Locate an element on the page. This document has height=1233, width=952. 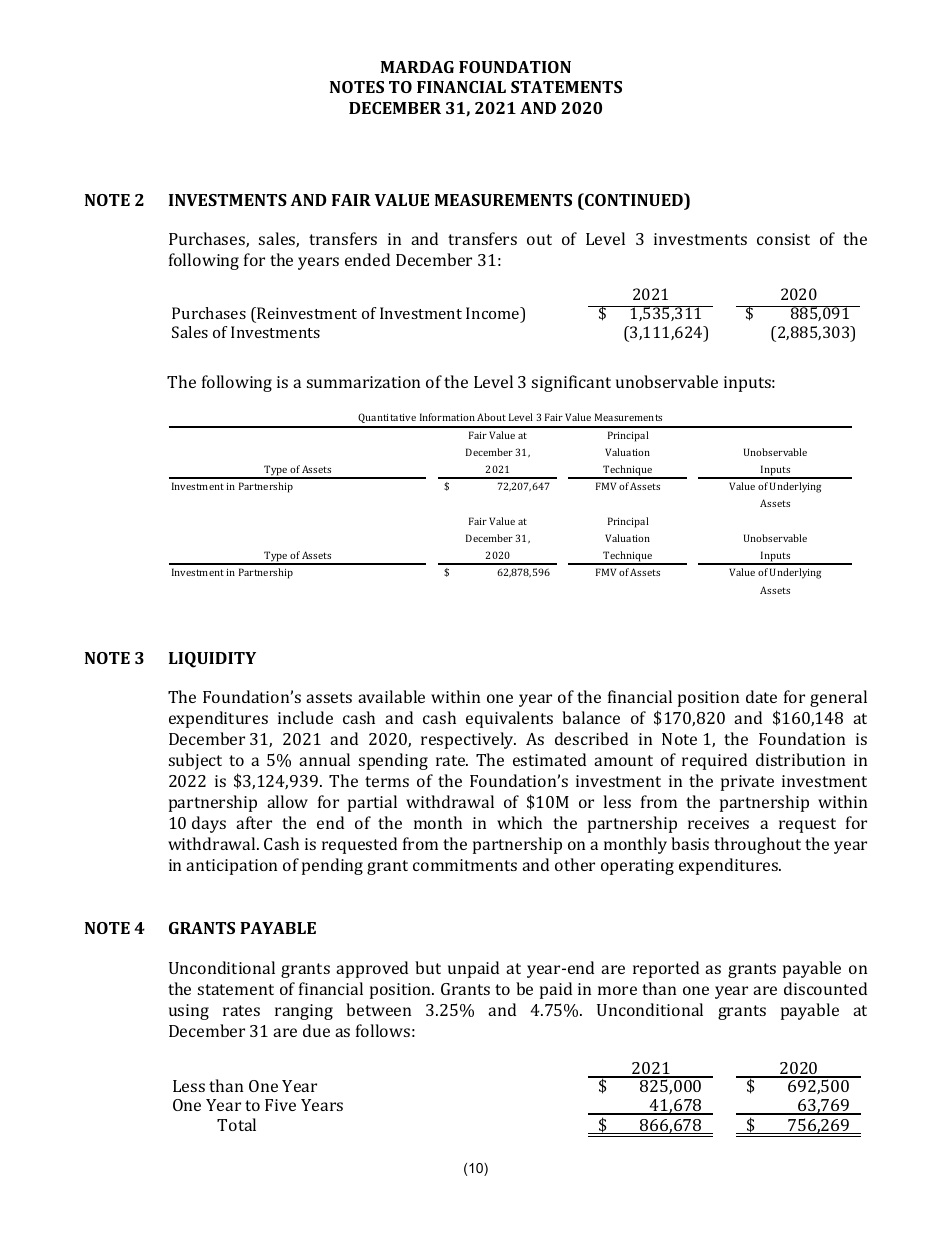
more is located at coordinates (617, 990).
